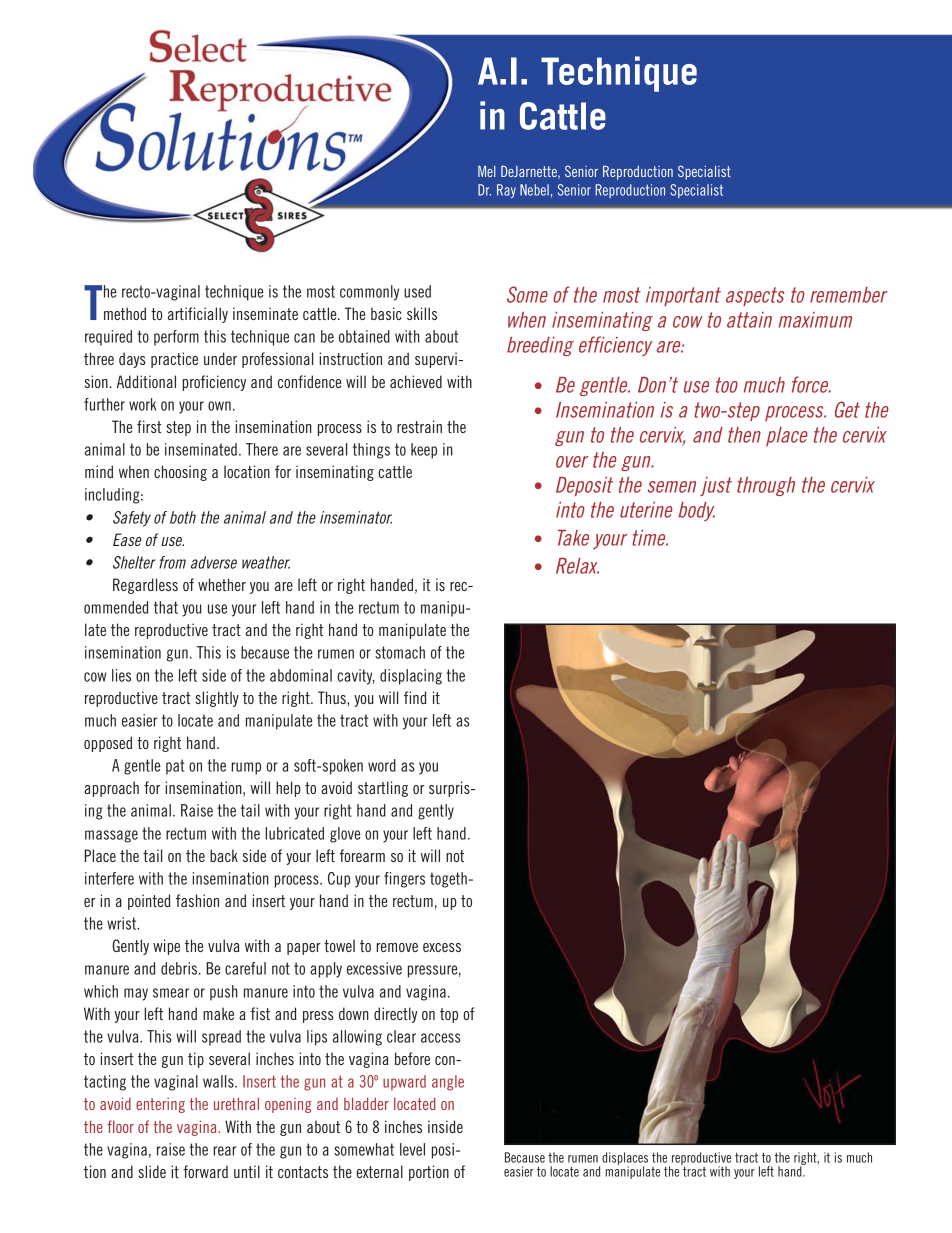  What do you see at coordinates (111, 836) in the page?
I see `massage` at bounding box center [111, 836].
